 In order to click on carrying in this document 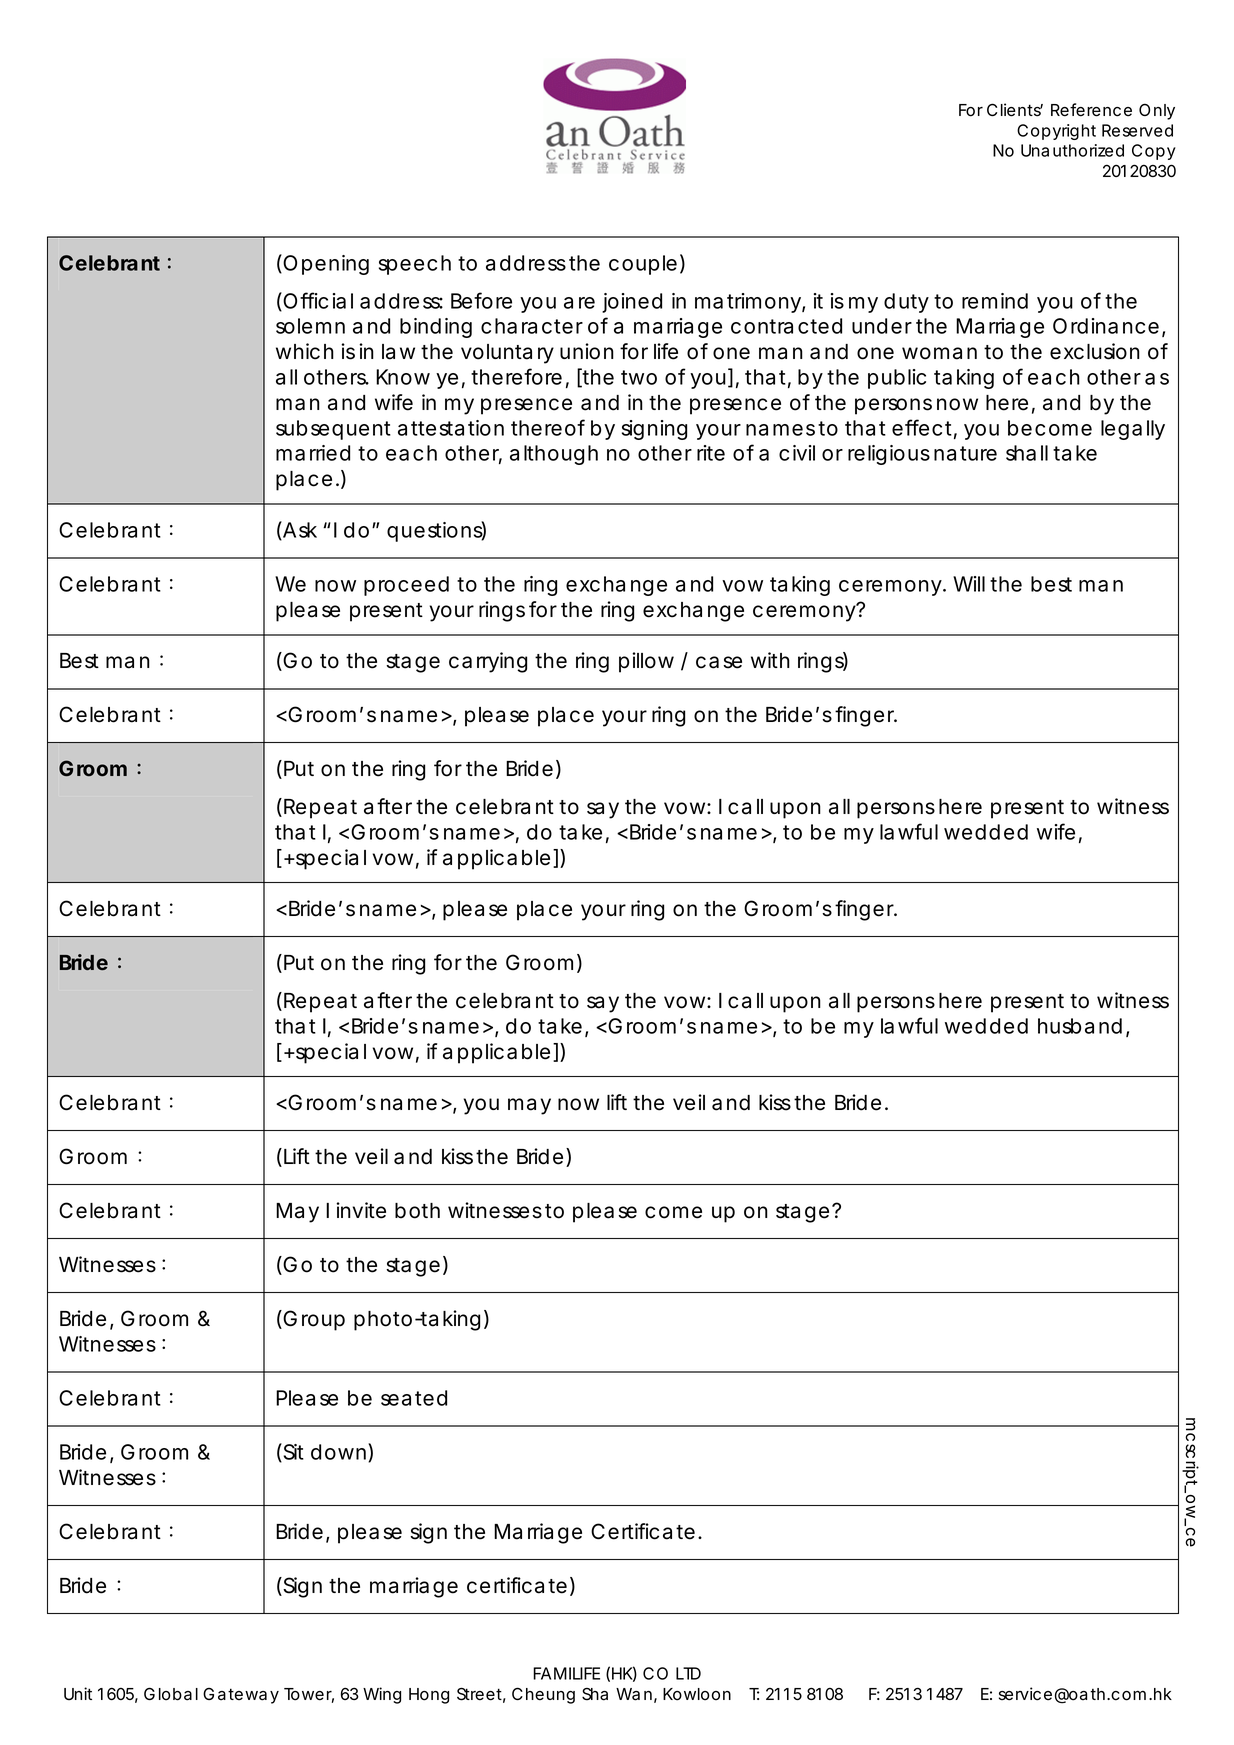, I will do `click(488, 662)`.
